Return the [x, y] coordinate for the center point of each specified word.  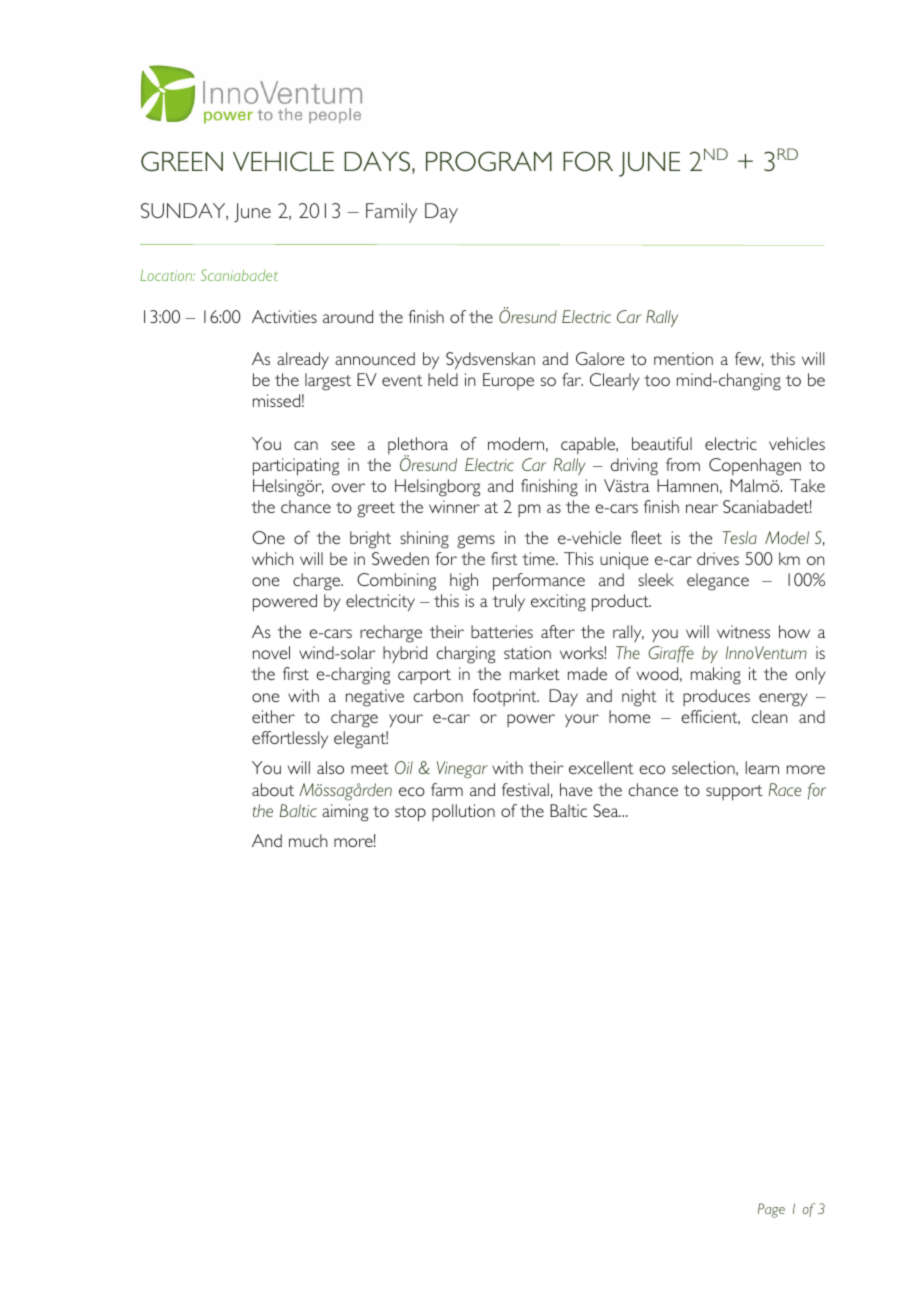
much [308, 840]
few [749, 359]
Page [771, 1210]
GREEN [182, 161]
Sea [607, 810]
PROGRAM [489, 161]
